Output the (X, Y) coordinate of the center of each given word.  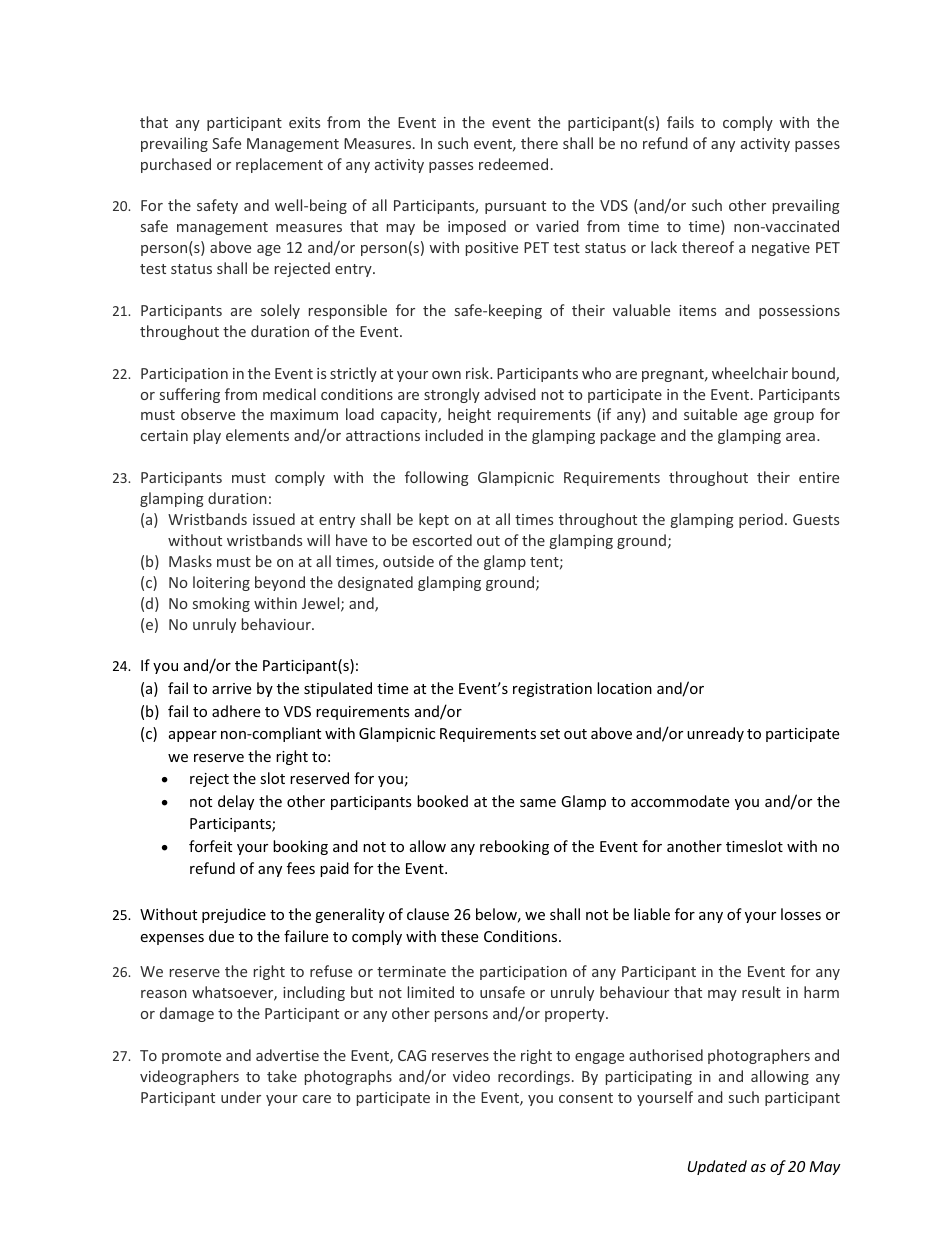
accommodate (680, 801)
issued (274, 519)
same (538, 803)
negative (781, 249)
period (761, 520)
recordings (534, 1077)
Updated (717, 1167)
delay (236, 802)
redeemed (513, 164)
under (241, 1097)
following (437, 478)
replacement (279, 165)
